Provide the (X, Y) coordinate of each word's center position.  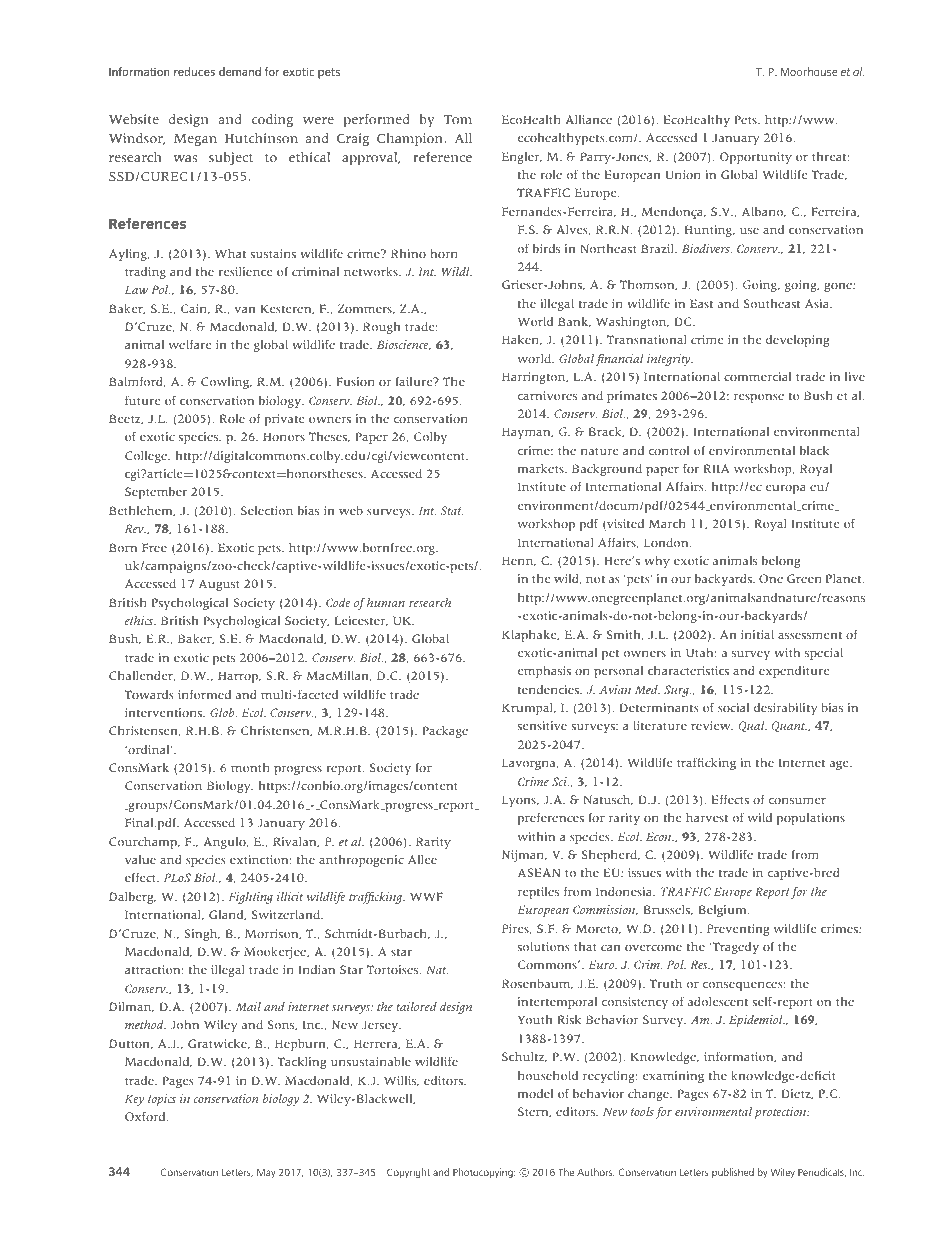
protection (781, 1113)
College (147, 457)
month (250, 767)
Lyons (520, 801)
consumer (797, 801)
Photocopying (484, 1173)
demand (240, 71)
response (759, 398)
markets (542, 468)
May (266, 1173)
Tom (458, 120)
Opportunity (756, 158)
